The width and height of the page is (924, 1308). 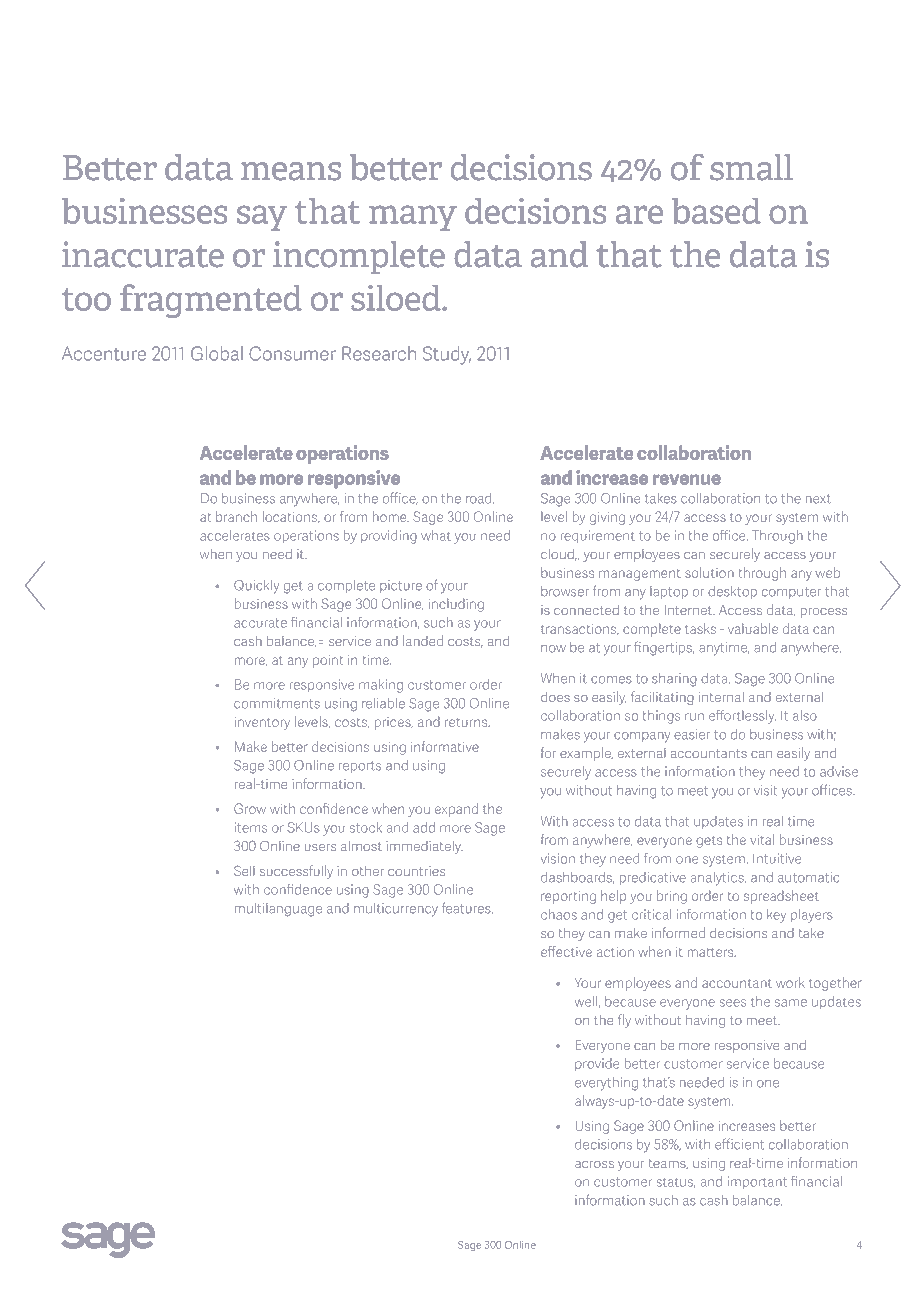 What do you see at coordinates (687, 479) in the page?
I see `revenue` at bounding box center [687, 479].
